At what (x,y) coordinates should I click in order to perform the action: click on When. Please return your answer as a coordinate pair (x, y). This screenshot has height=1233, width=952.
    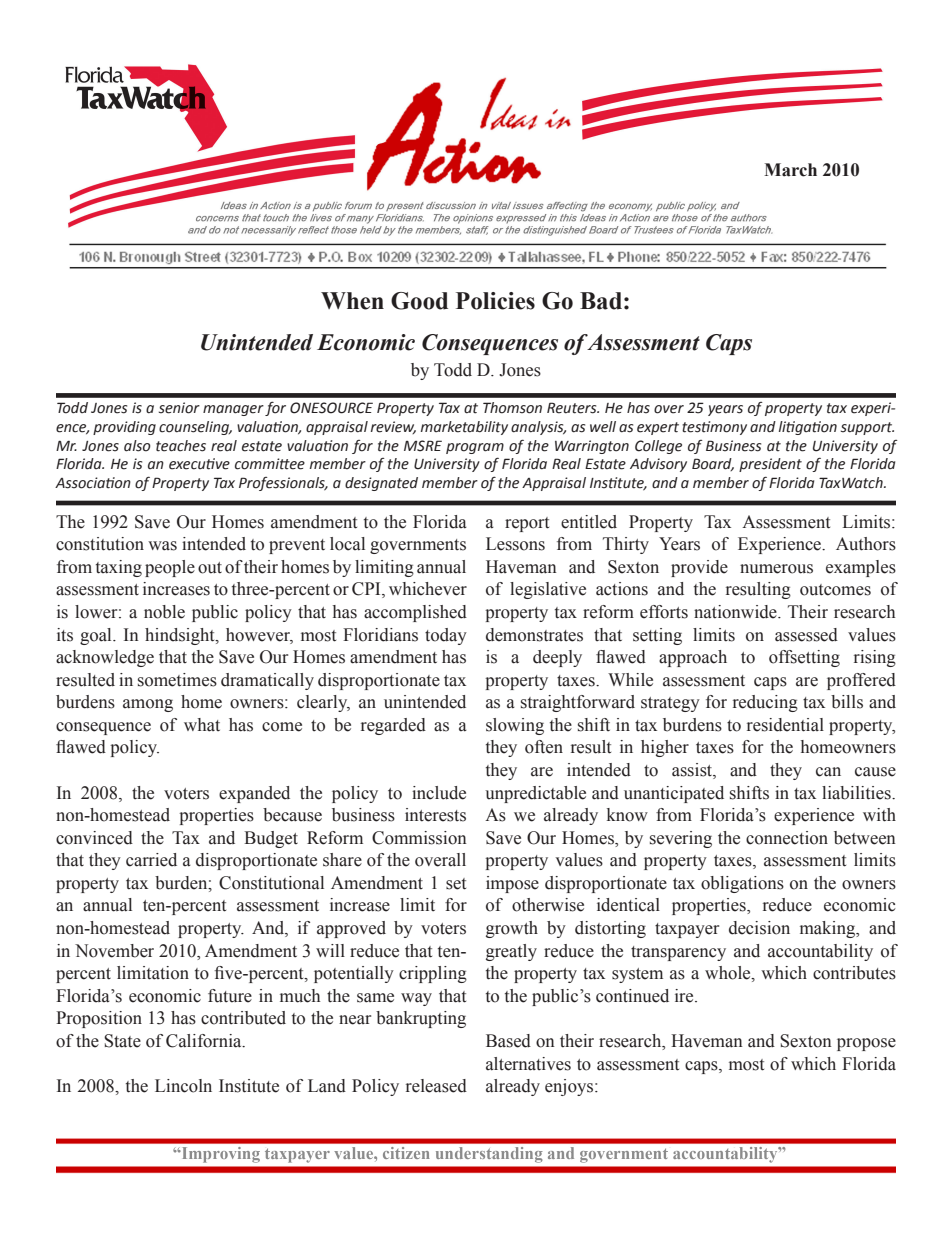
    Looking at the image, I should click on (352, 301).
